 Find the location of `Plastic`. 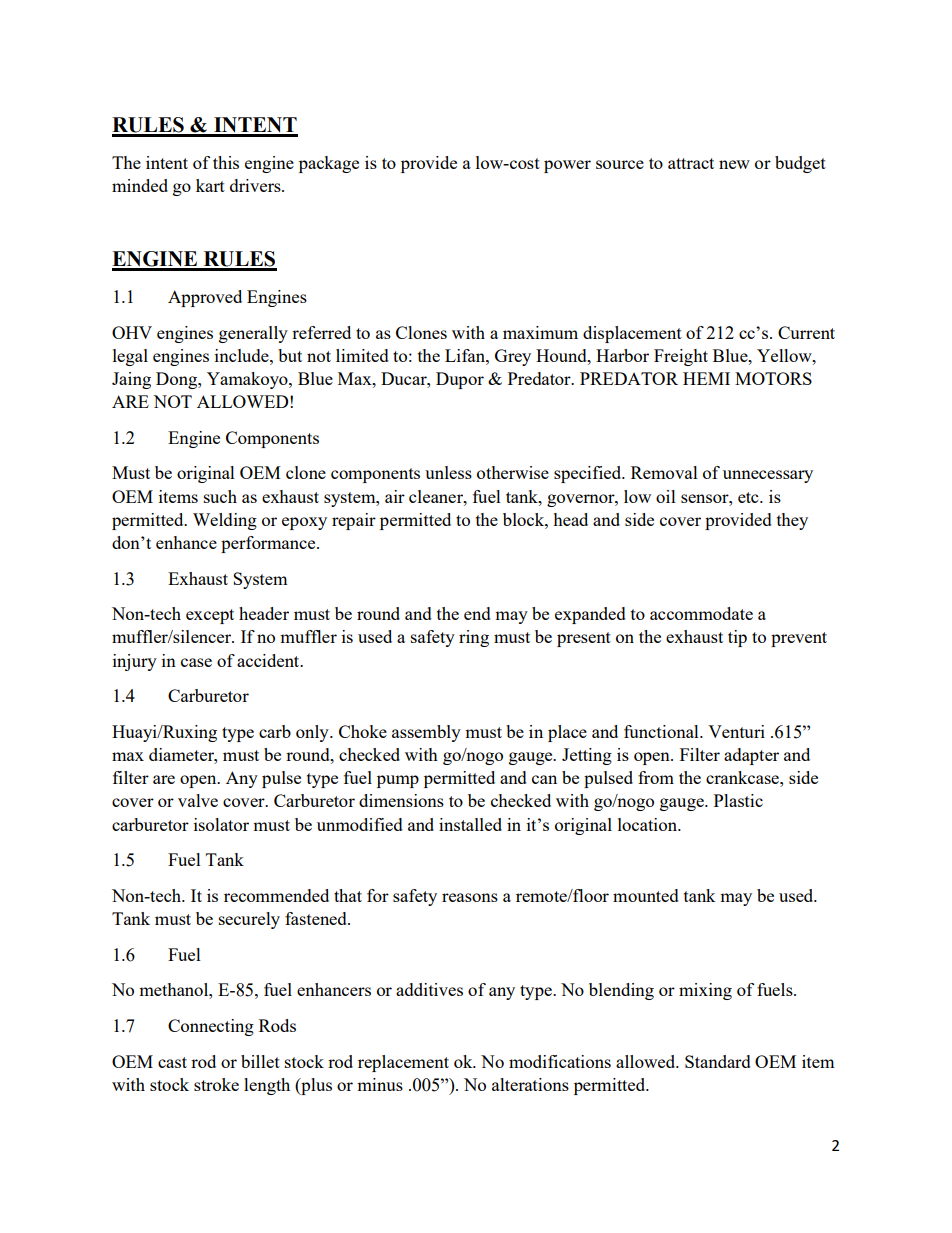

Plastic is located at coordinates (738, 800).
